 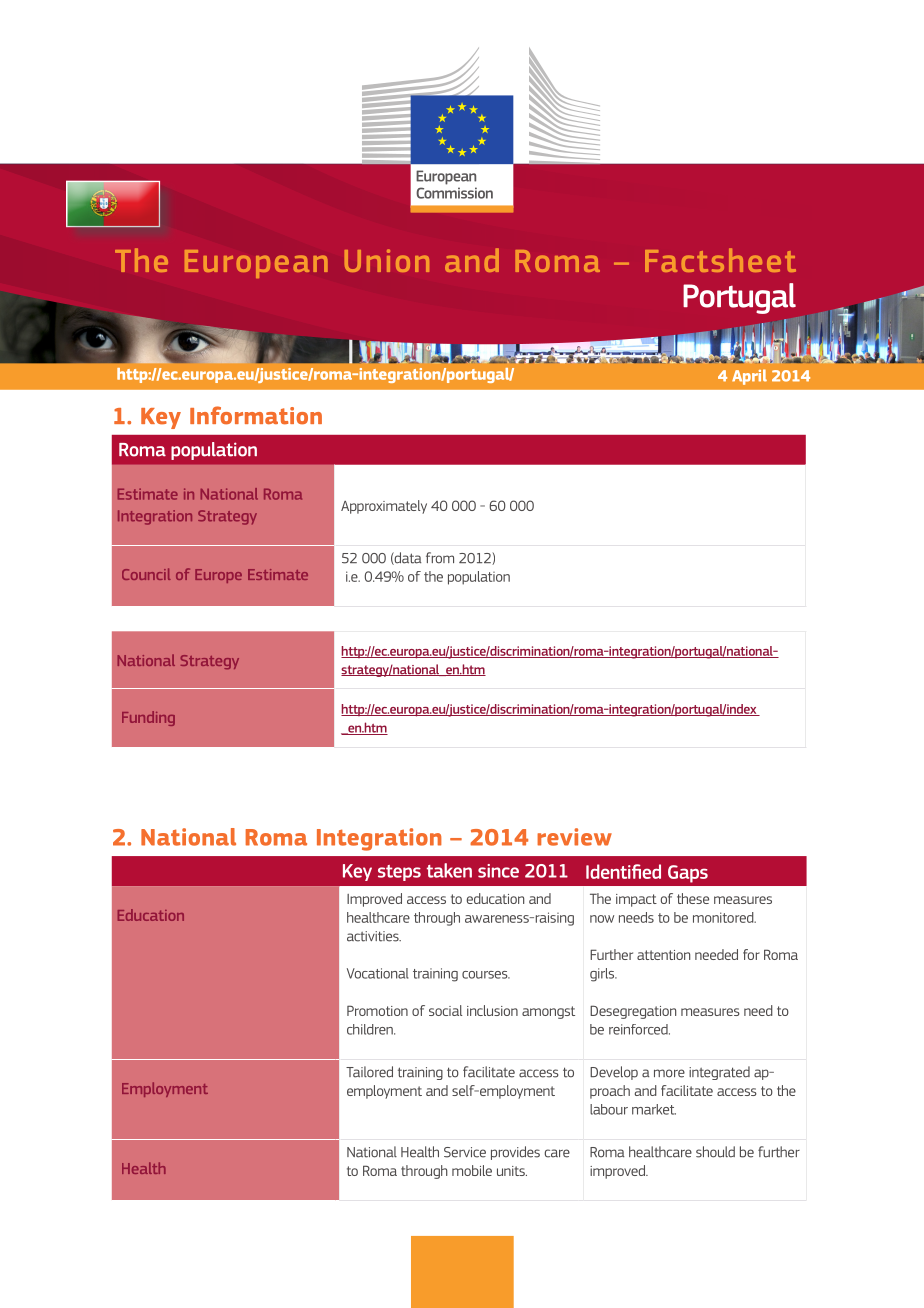 What do you see at coordinates (715, 1152) in the document?
I see `should` at bounding box center [715, 1152].
